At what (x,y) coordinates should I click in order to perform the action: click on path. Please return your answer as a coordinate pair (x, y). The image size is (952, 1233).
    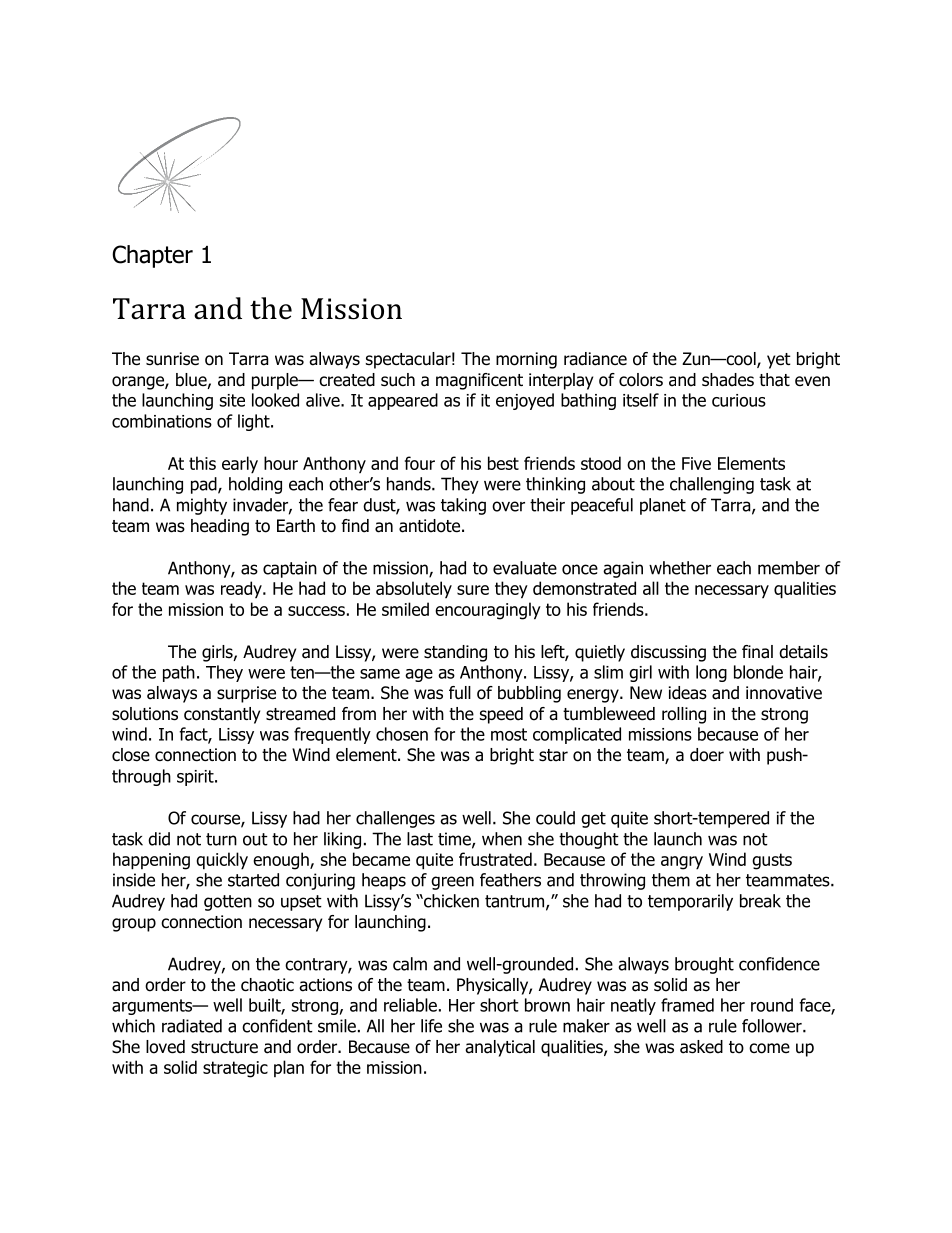
    Looking at the image, I should click on (179, 673).
